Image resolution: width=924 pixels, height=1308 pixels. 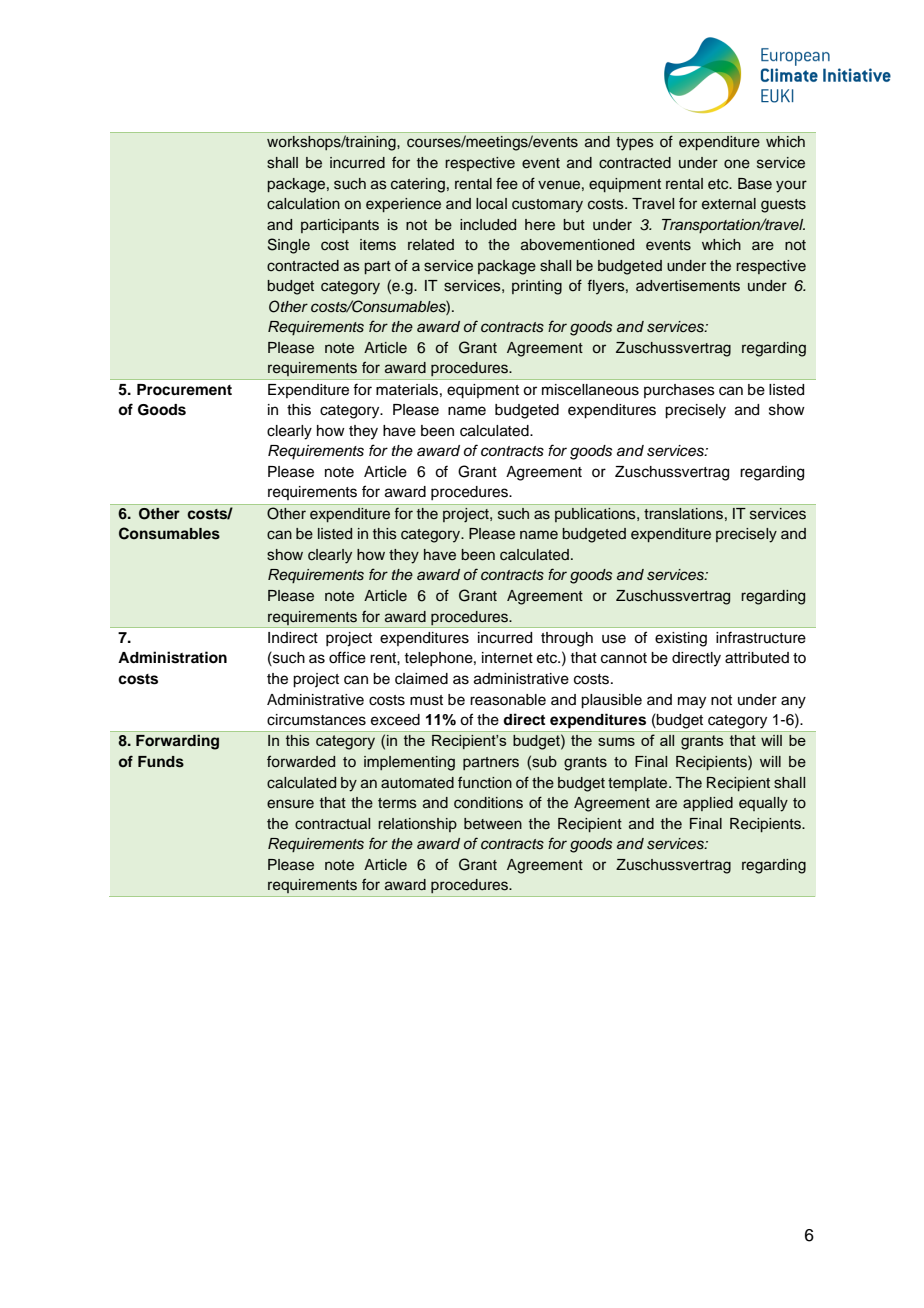 I want to click on ensure, so click(x=290, y=804).
